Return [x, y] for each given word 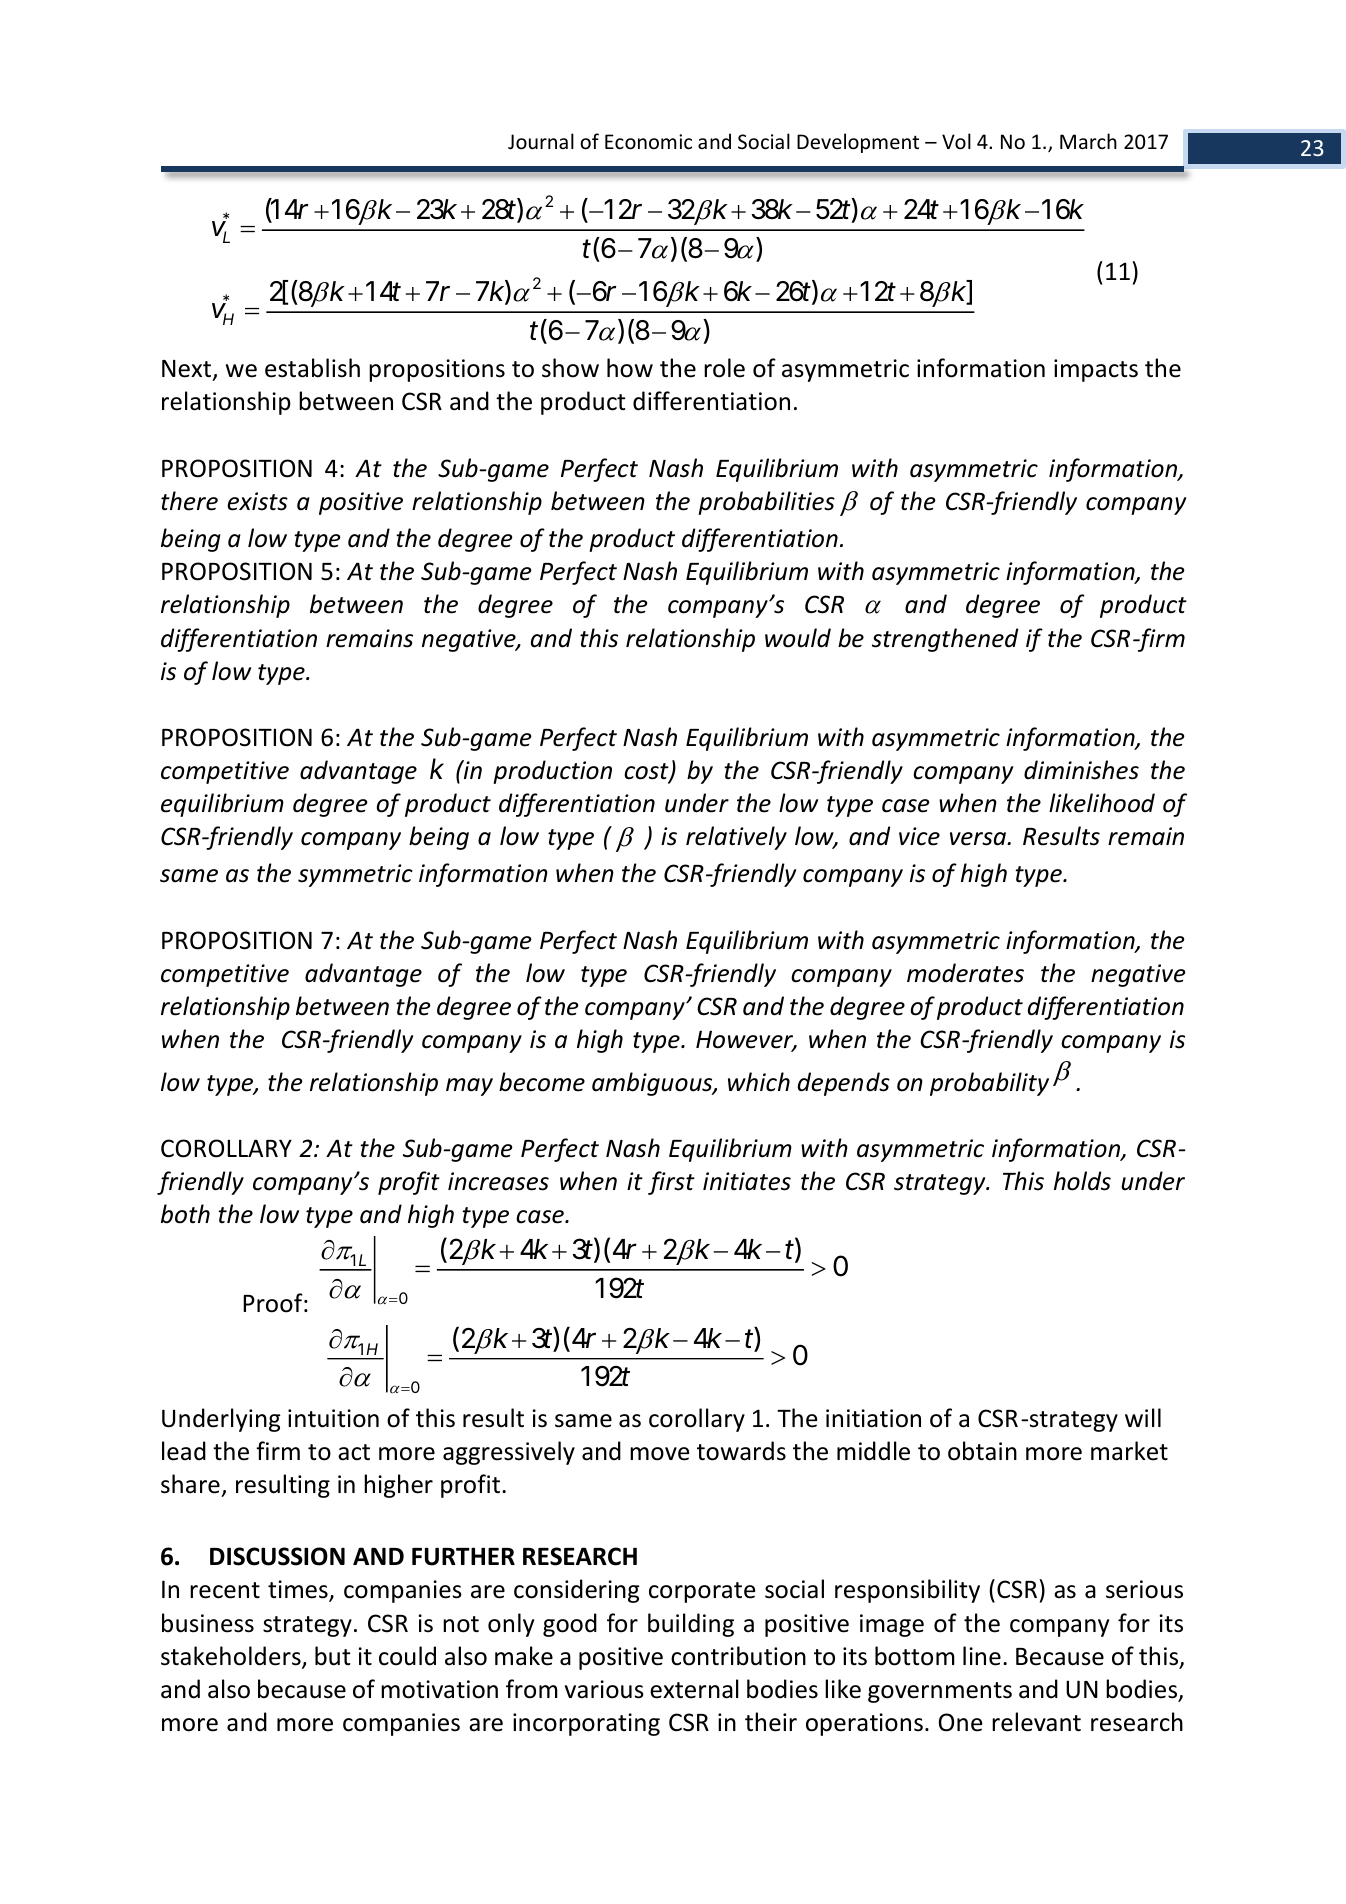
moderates [965, 973]
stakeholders [232, 1657]
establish [312, 368]
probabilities [766, 503]
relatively [736, 838]
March [1088, 141]
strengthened [945, 640]
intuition [333, 1418]
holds [1082, 1181]
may [469, 1087]
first [671, 1183]
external [694, 1689]
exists [257, 501]
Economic [648, 142]
